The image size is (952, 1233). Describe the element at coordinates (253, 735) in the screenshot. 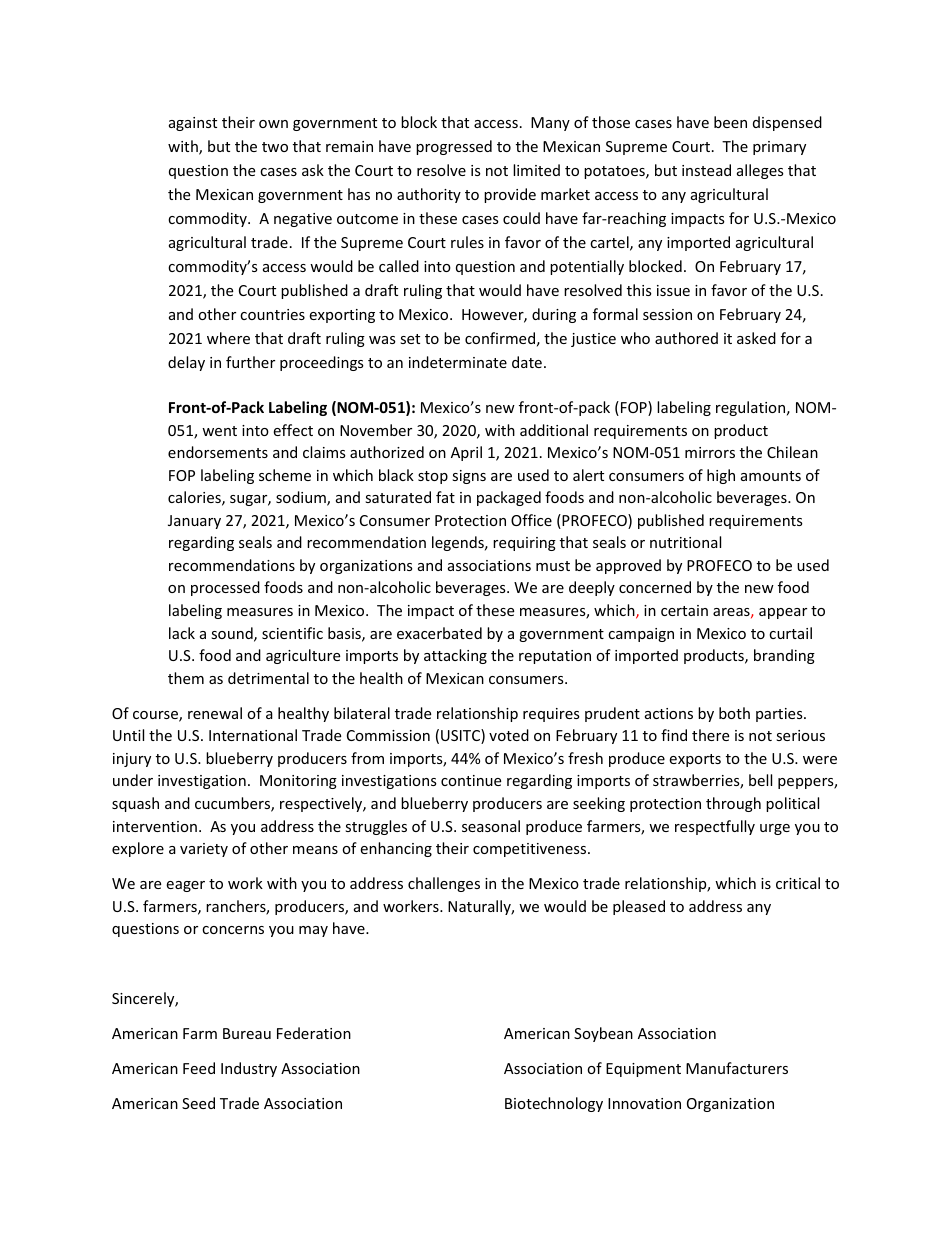

I see `International` at that location.
